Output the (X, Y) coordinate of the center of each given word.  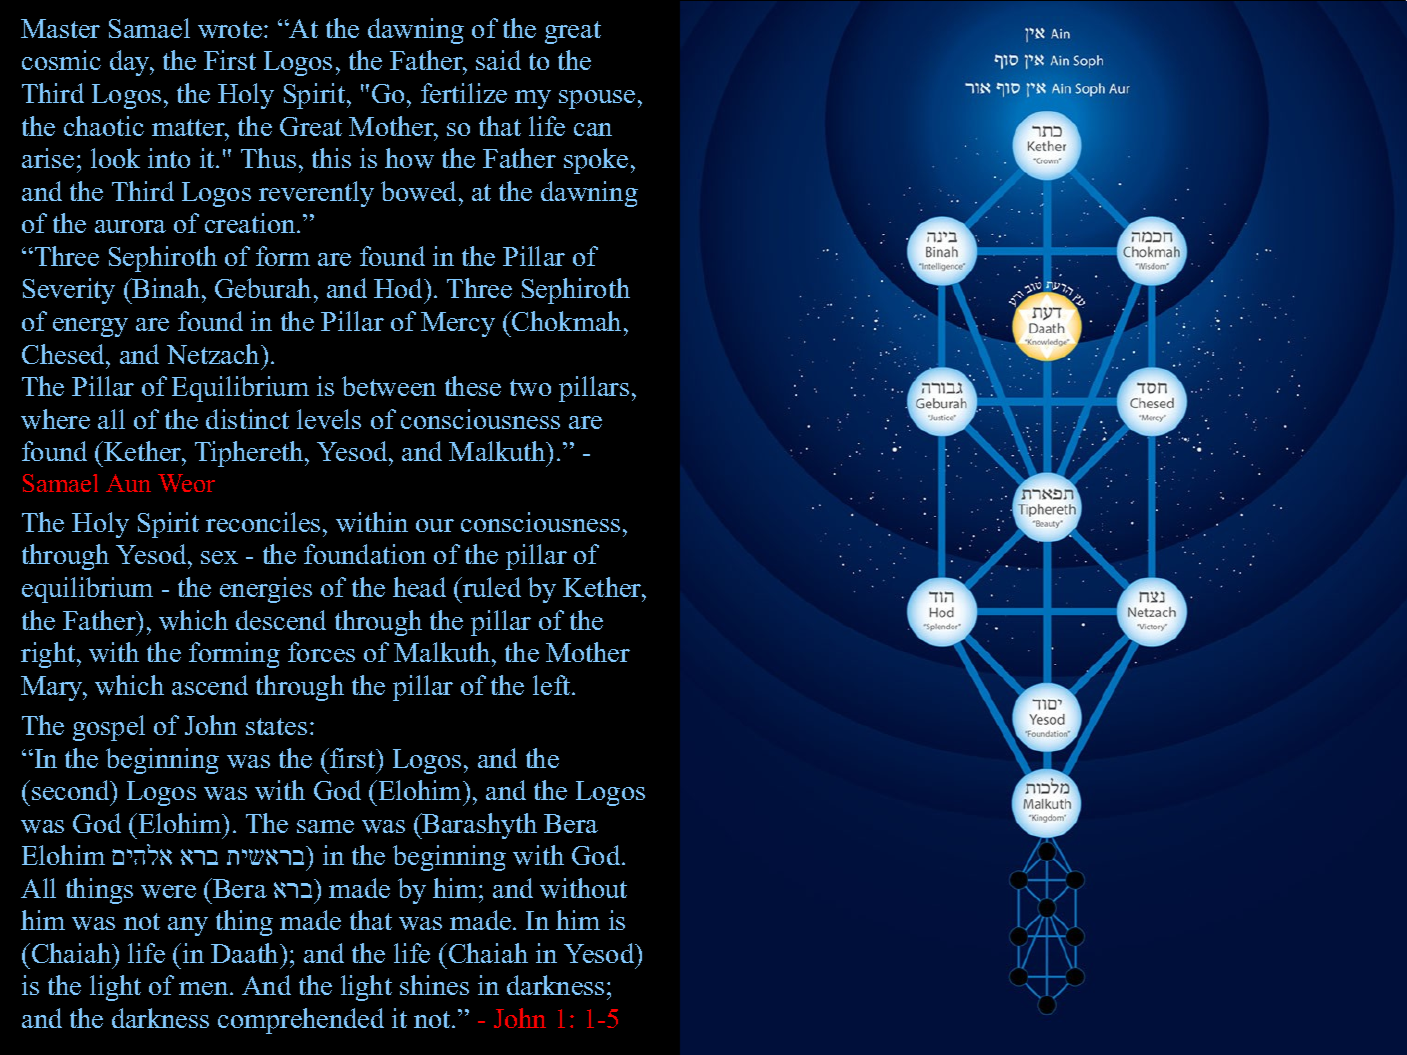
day (131, 63)
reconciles (263, 522)
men (205, 988)
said (498, 60)
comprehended (301, 1021)
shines (434, 985)
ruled (491, 587)
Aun (128, 483)
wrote (230, 29)
